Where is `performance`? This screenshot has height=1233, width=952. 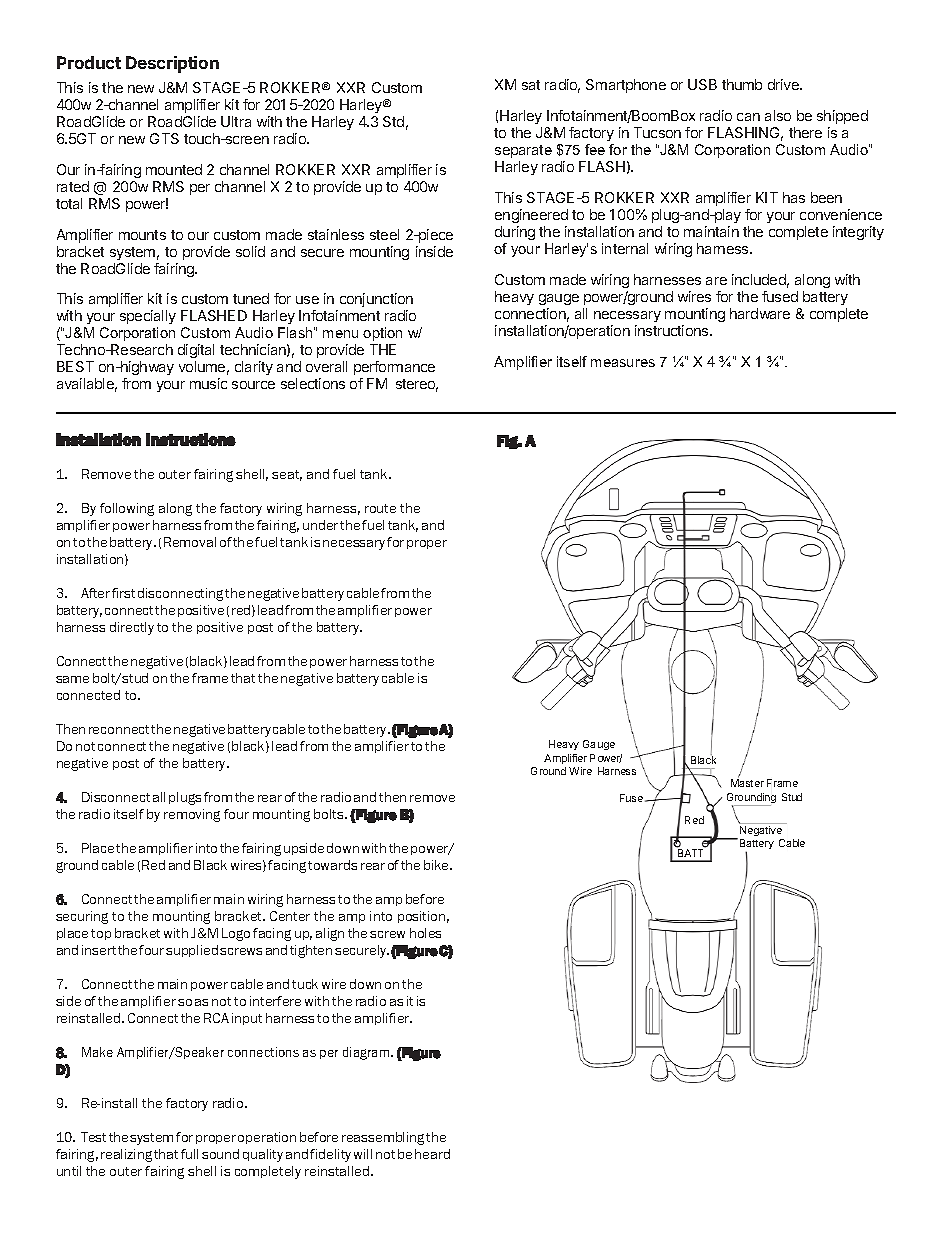
performance is located at coordinates (394, 368).
